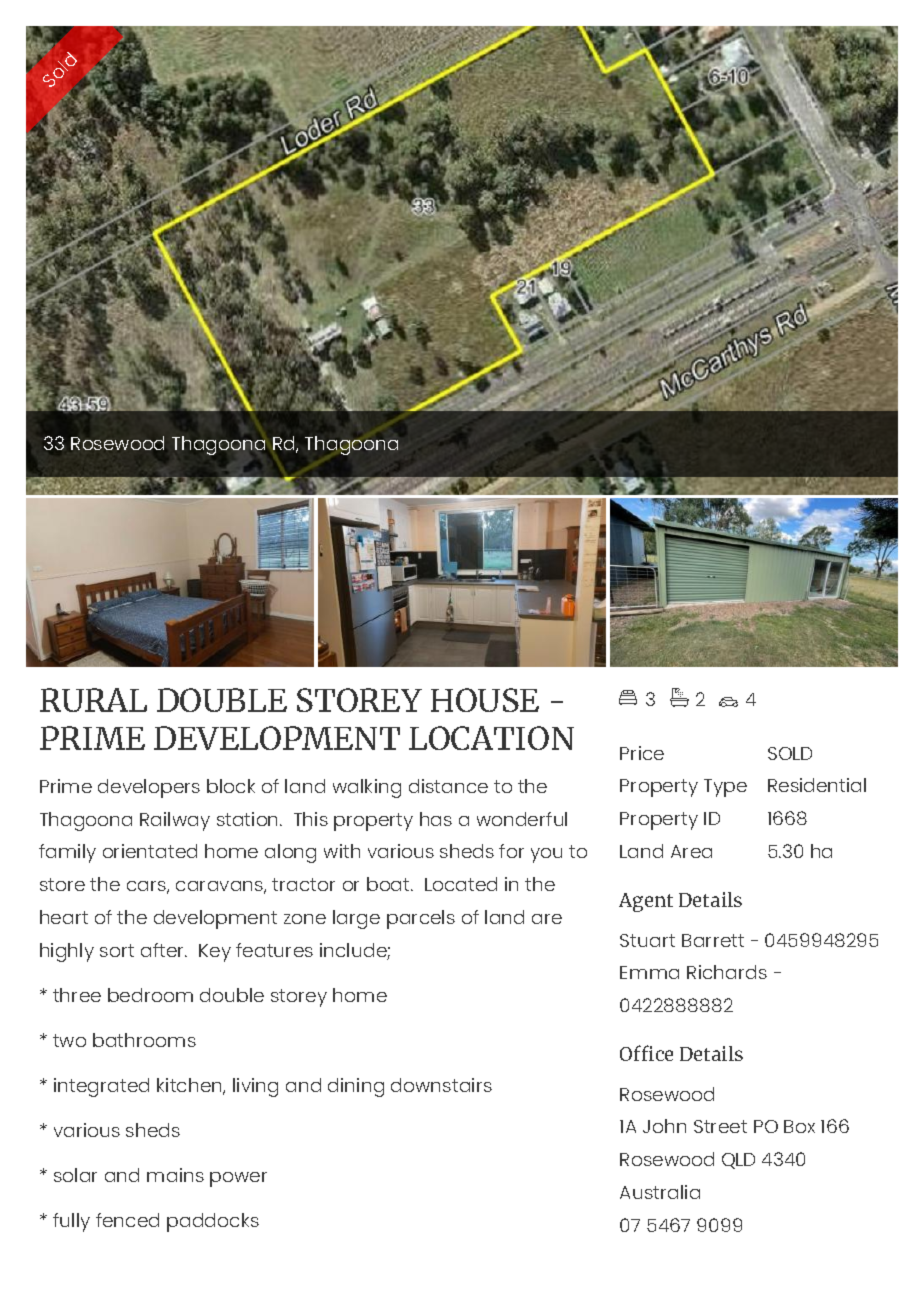  Describe the element at coordinates (127, 1220) in the image. I see `fenced` at that location.
